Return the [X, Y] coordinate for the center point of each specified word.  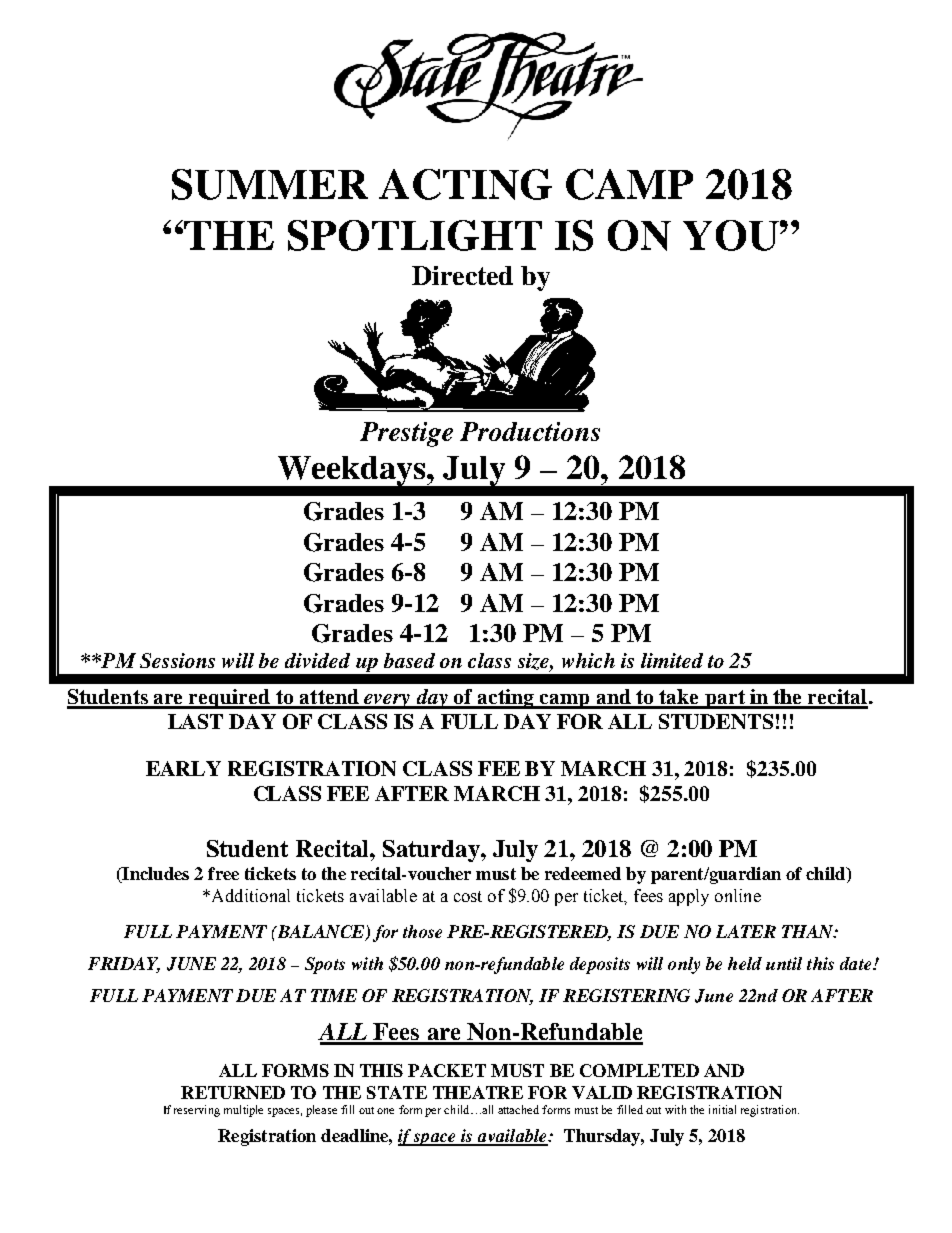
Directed [462, 275]
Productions [530, 431]
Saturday [432, 851]
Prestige [406, 434]
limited [672, 660]
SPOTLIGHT [415, 235]
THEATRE [478, 1092]
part [725, 699]
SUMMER [270, 184]
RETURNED [233, 1092]
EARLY [183, 768]
